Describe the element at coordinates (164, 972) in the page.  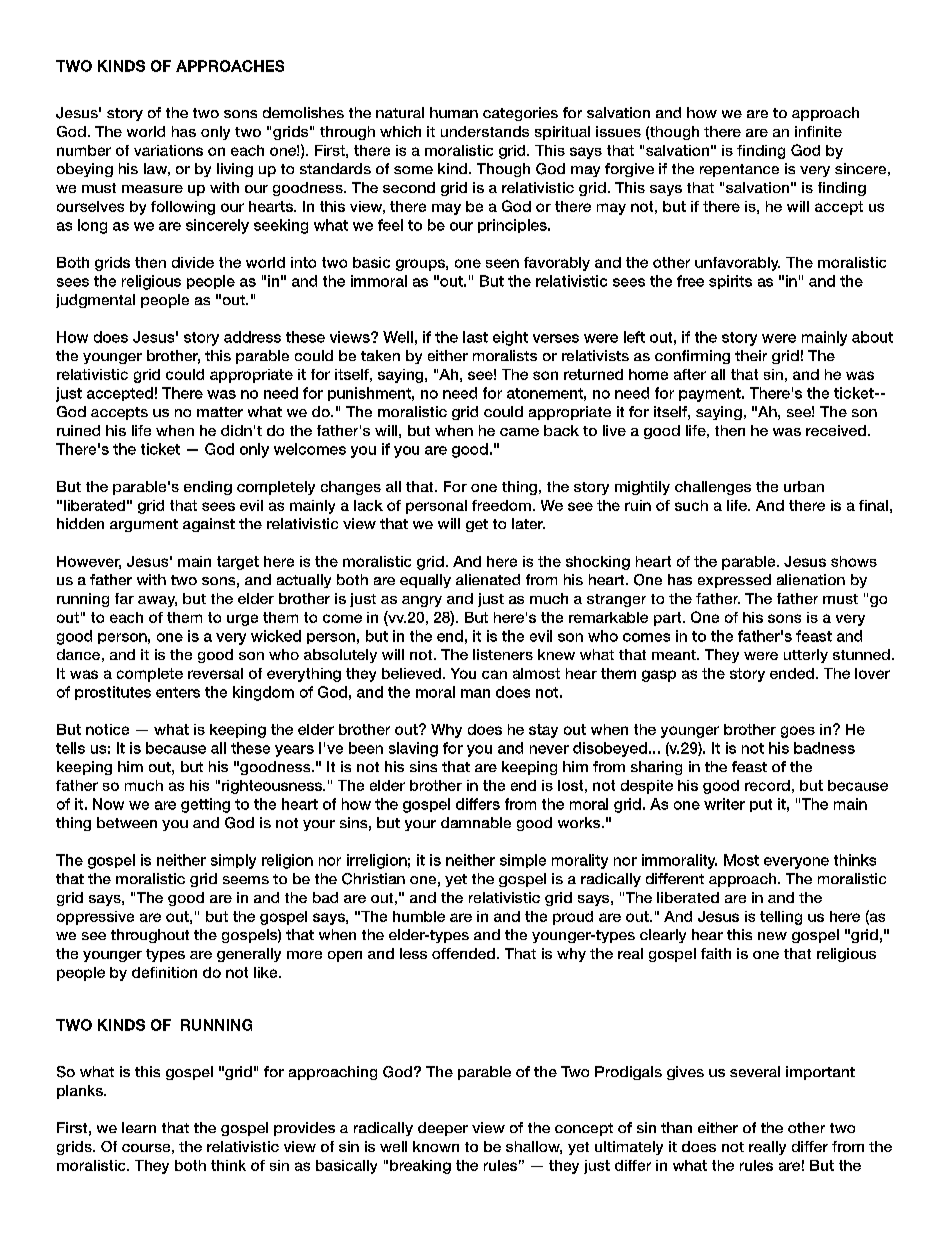
I see `definition` at that location.
